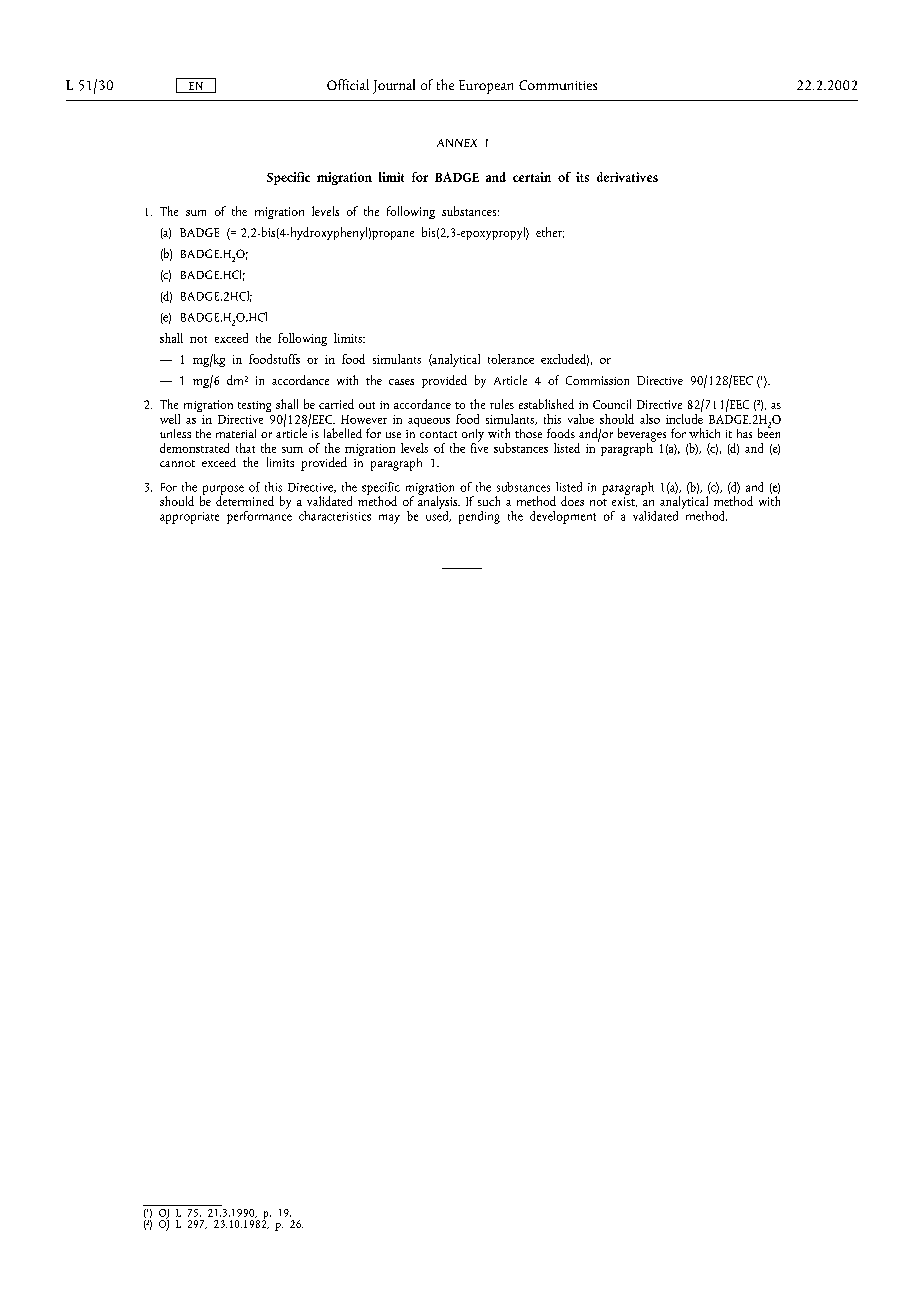  Describe the element at coordinates (684, 417) in the image. I see `include` at that location.
